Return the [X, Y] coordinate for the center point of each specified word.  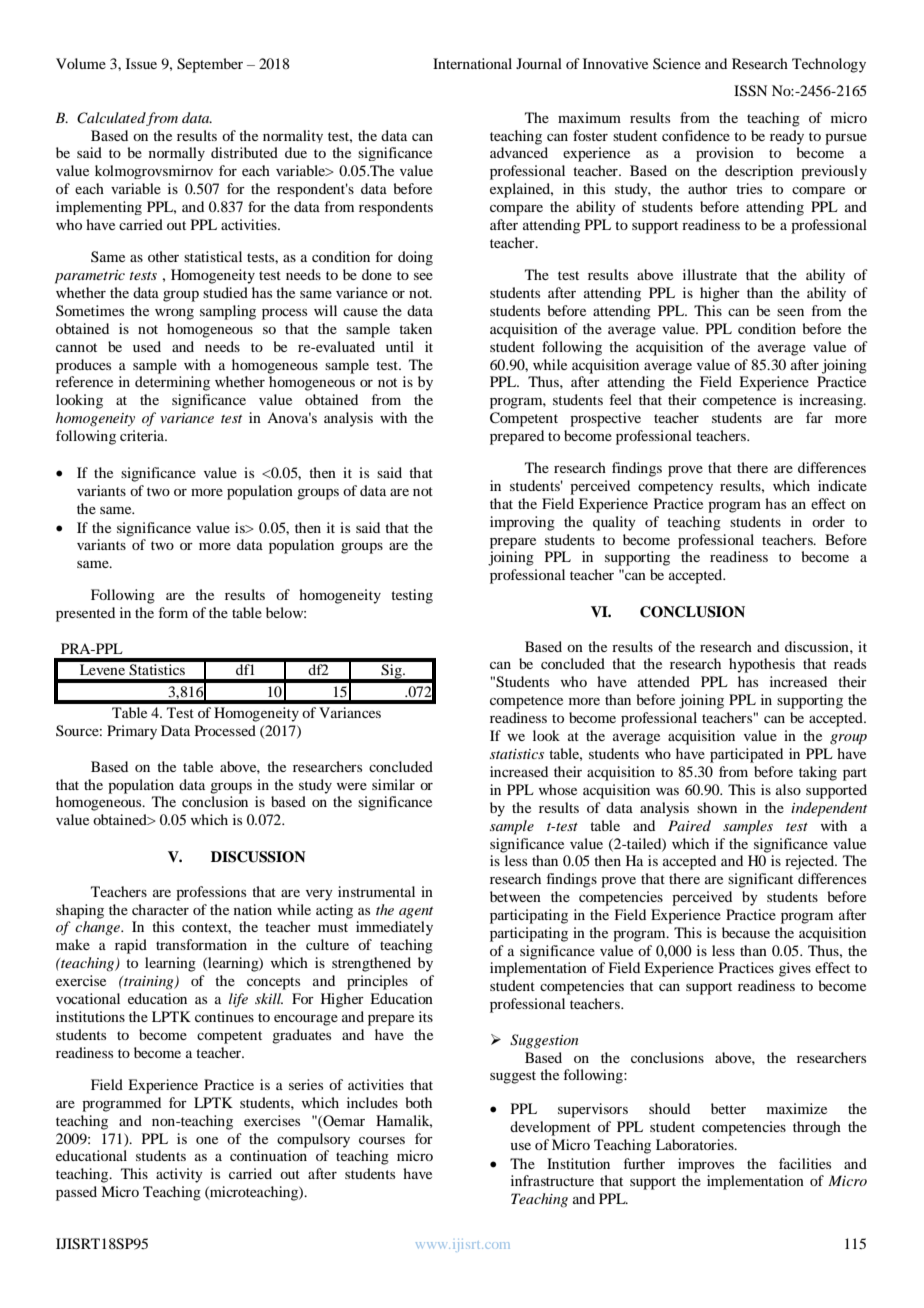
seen [790, 312]
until [400, 346]
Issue [141, 63]
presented [85, 614]
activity [179, 1175]
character [160, 909]
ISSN [750, 91]
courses [382, 1140]
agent [416, 913]
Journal [539, 63]
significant [760, 880]
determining [172, 383]
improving [522, 523]
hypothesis [762, 665]
